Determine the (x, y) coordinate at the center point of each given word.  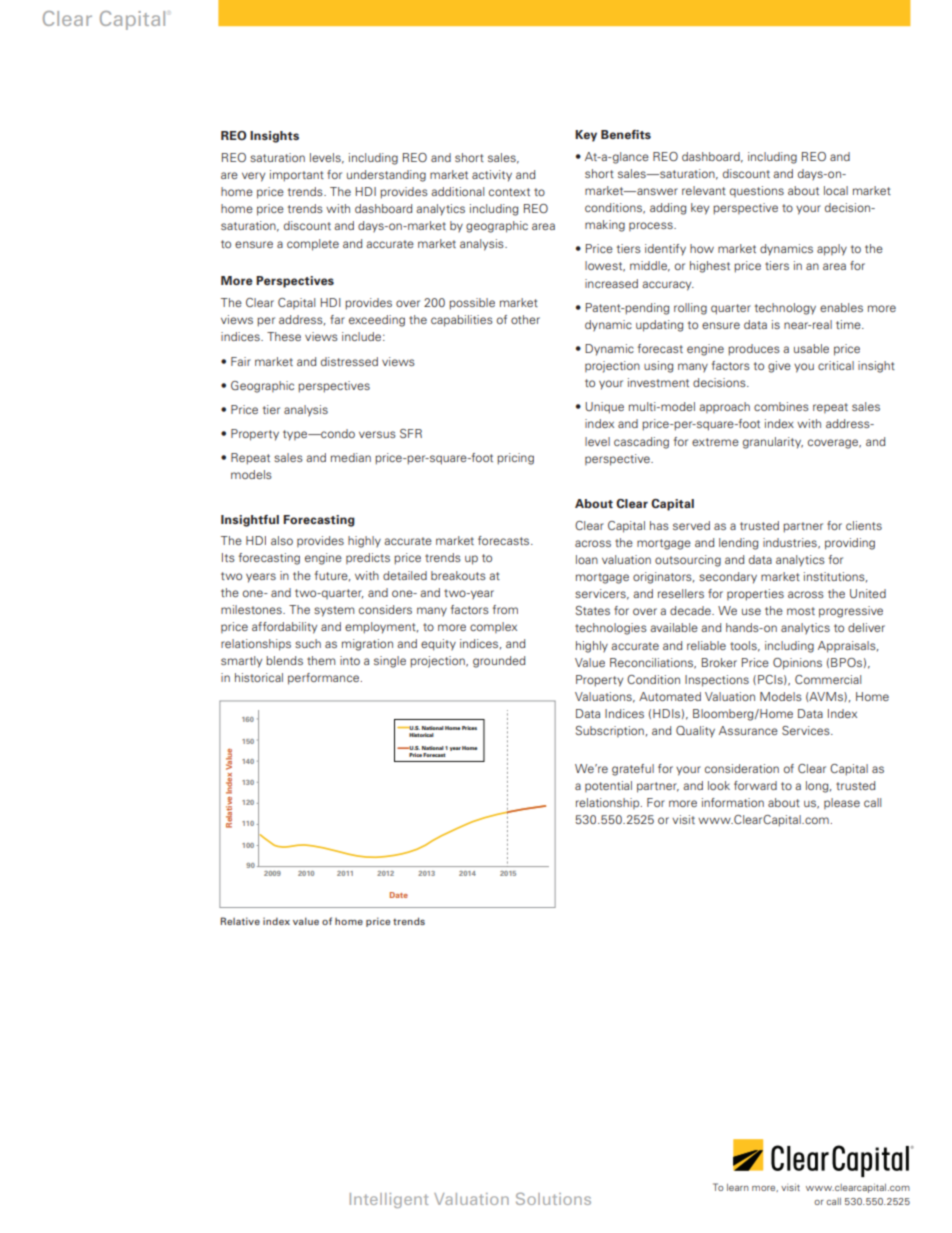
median (351, 457)
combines (781, 406)
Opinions (797, 664)
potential (608, 786)
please (842, 803)
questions (757, 191)
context (509, 192)
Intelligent (389, 1200)
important (297, 176)
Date (399, 895)
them (321, 660)
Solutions (553, 1198)
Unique (604, 408)
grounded (499, 662)
